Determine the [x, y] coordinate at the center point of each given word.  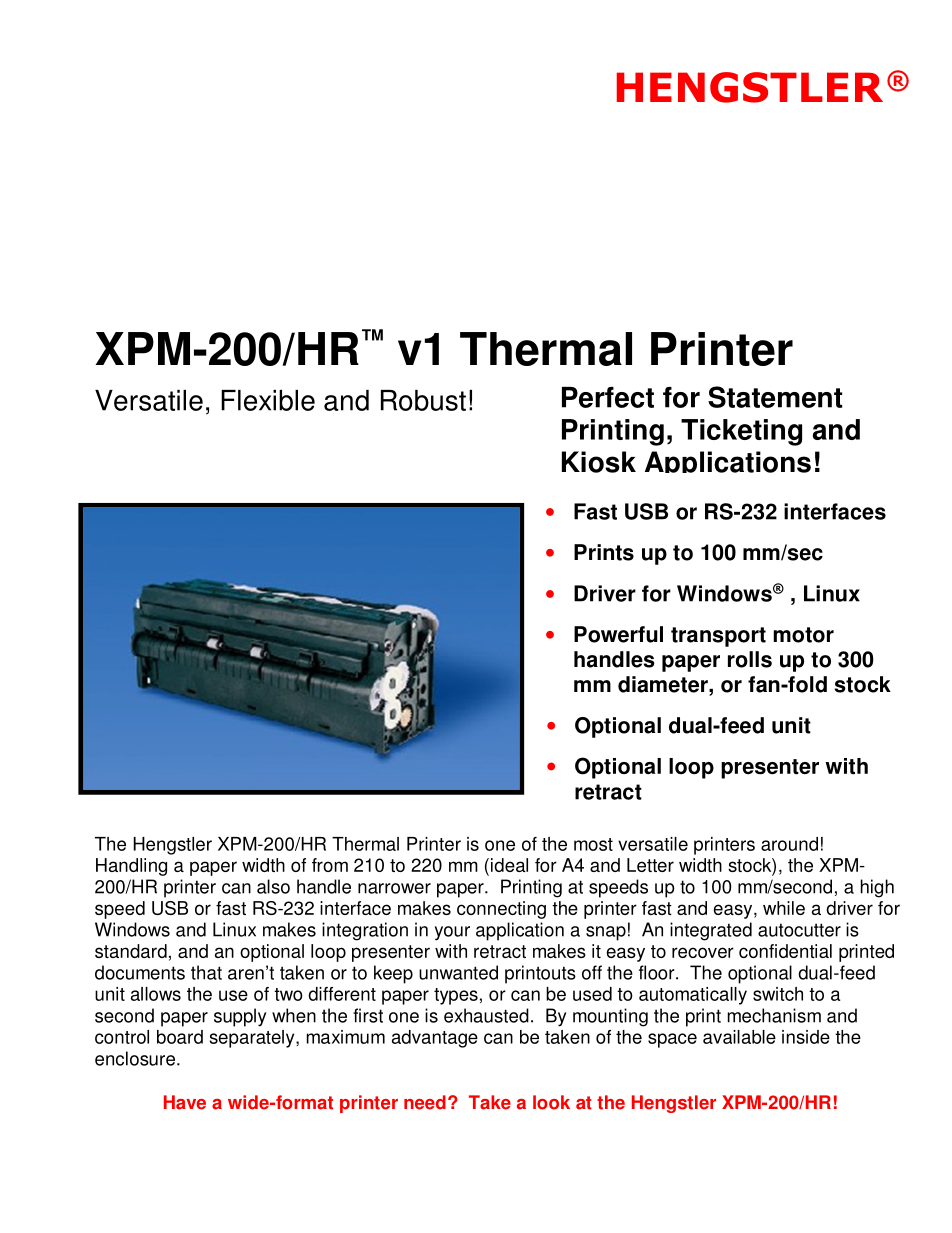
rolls [750, 659]
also [273, 886]
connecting [501, 910]
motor [803, 635]
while [784, 908]
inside [806, 1037]
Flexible [268, 400]
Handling [131, 867]
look [551, 1102]
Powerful [618, 634]
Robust [423, 400]
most [593, 844]
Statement [775, 397]
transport [718, 637]
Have [185, 1102]
